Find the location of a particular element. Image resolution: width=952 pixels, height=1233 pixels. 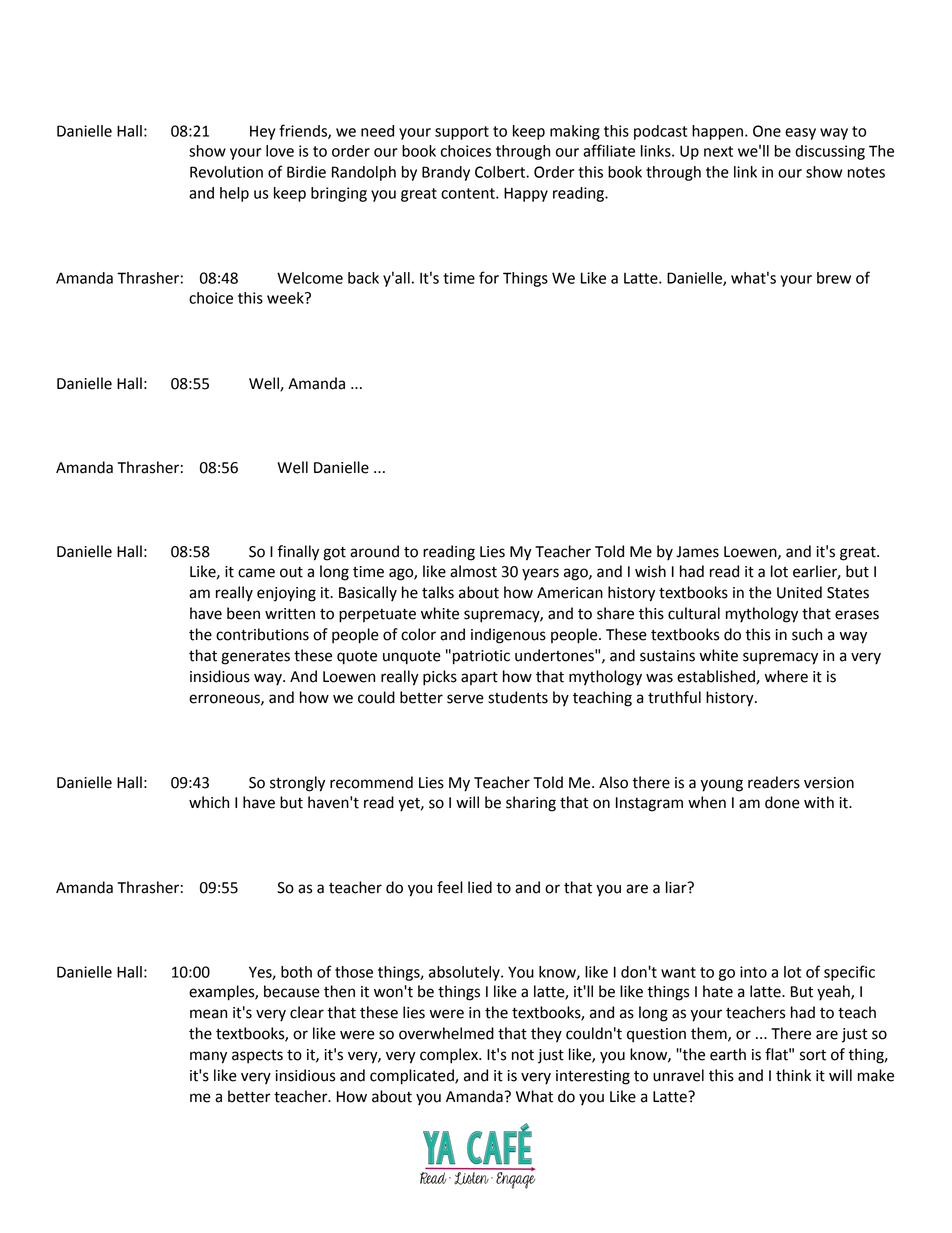

written is located at coordinates (290, 614).
